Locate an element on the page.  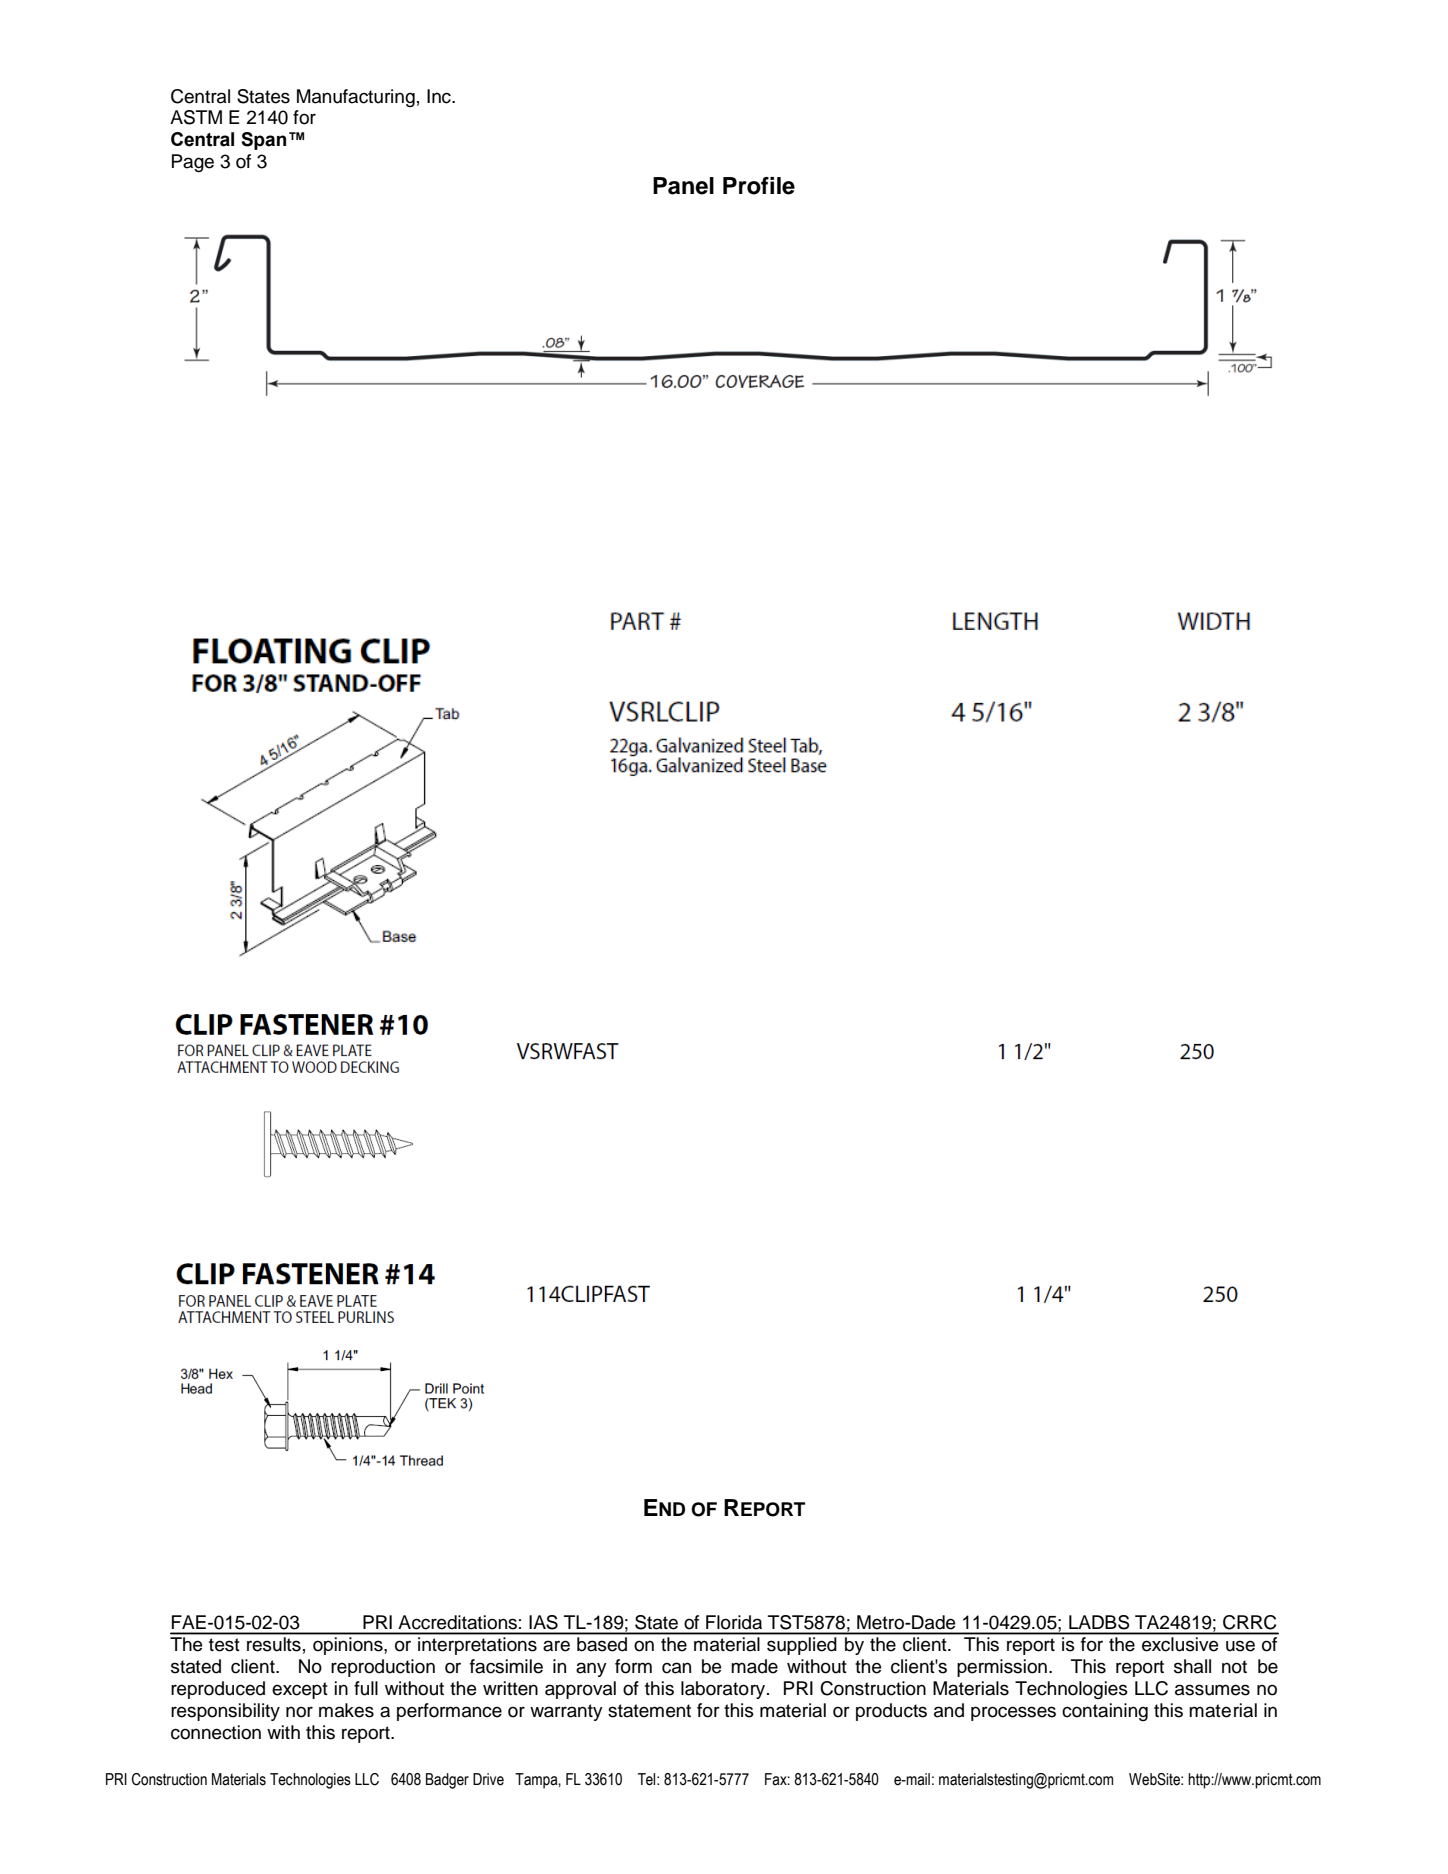
Panel is located at coordinates (683, 186).
